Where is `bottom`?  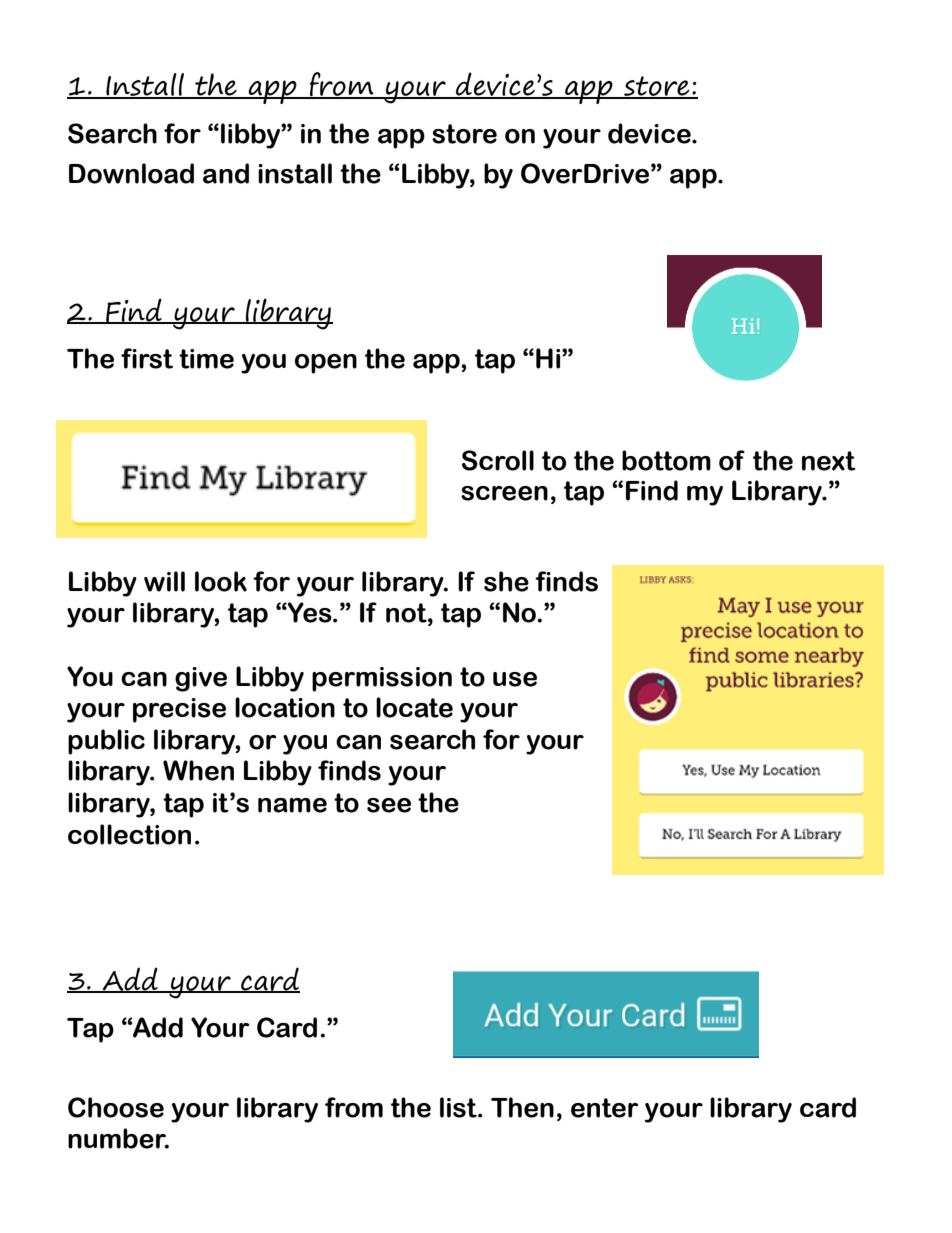
bottom is located at coordinates (666, 460).
